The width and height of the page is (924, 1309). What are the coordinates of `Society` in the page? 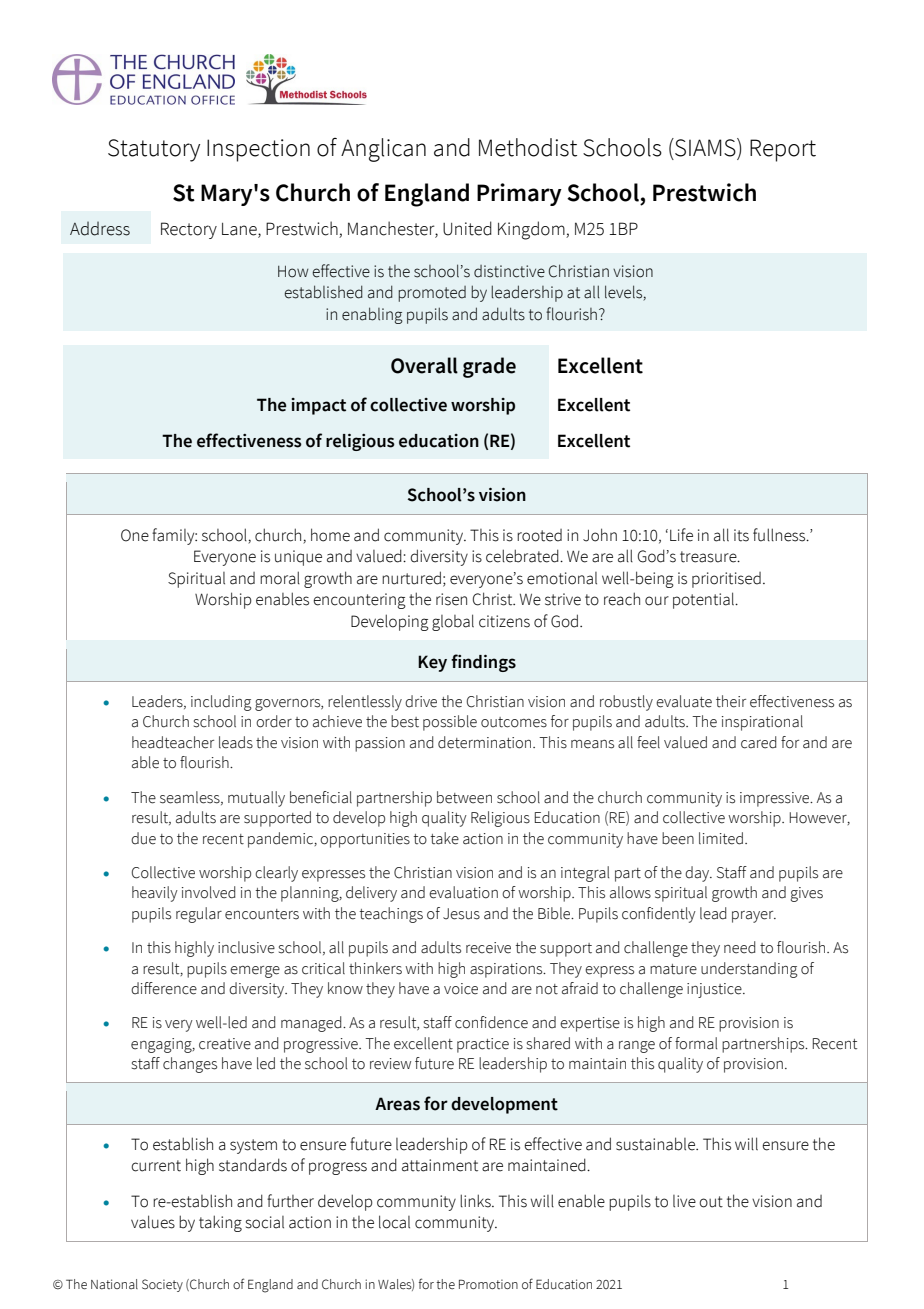 It's located at (162, 1285).
